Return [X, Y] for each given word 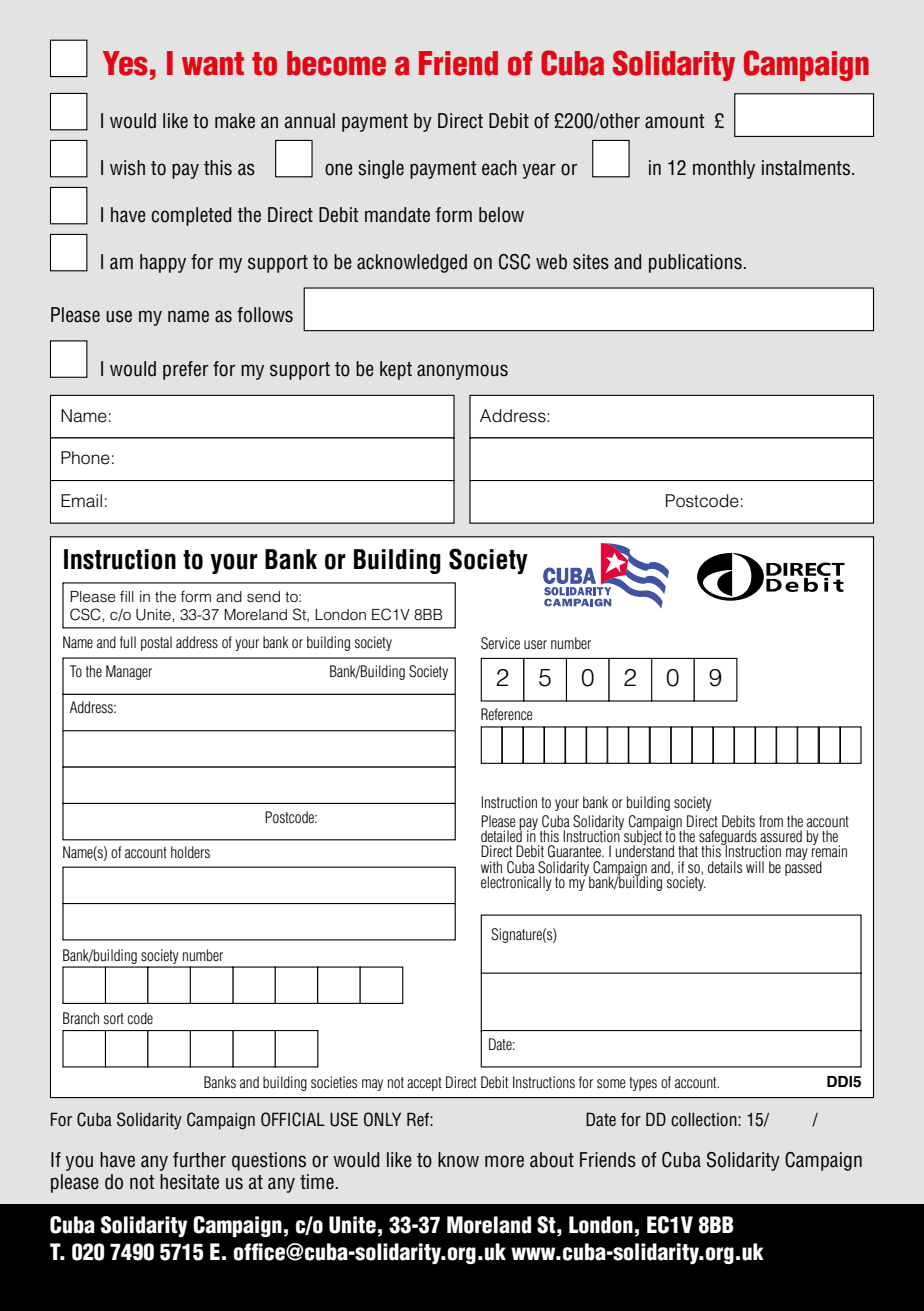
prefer [185, 370]
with [491, 867]
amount [675, 121]
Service [500, 643]
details [725, 867]
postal [156, 643]
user [535, 644]
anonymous [462, 372]
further [199, 1160]
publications [695, 263]
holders [190, 852]
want [213, 64]
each [499, 168]
